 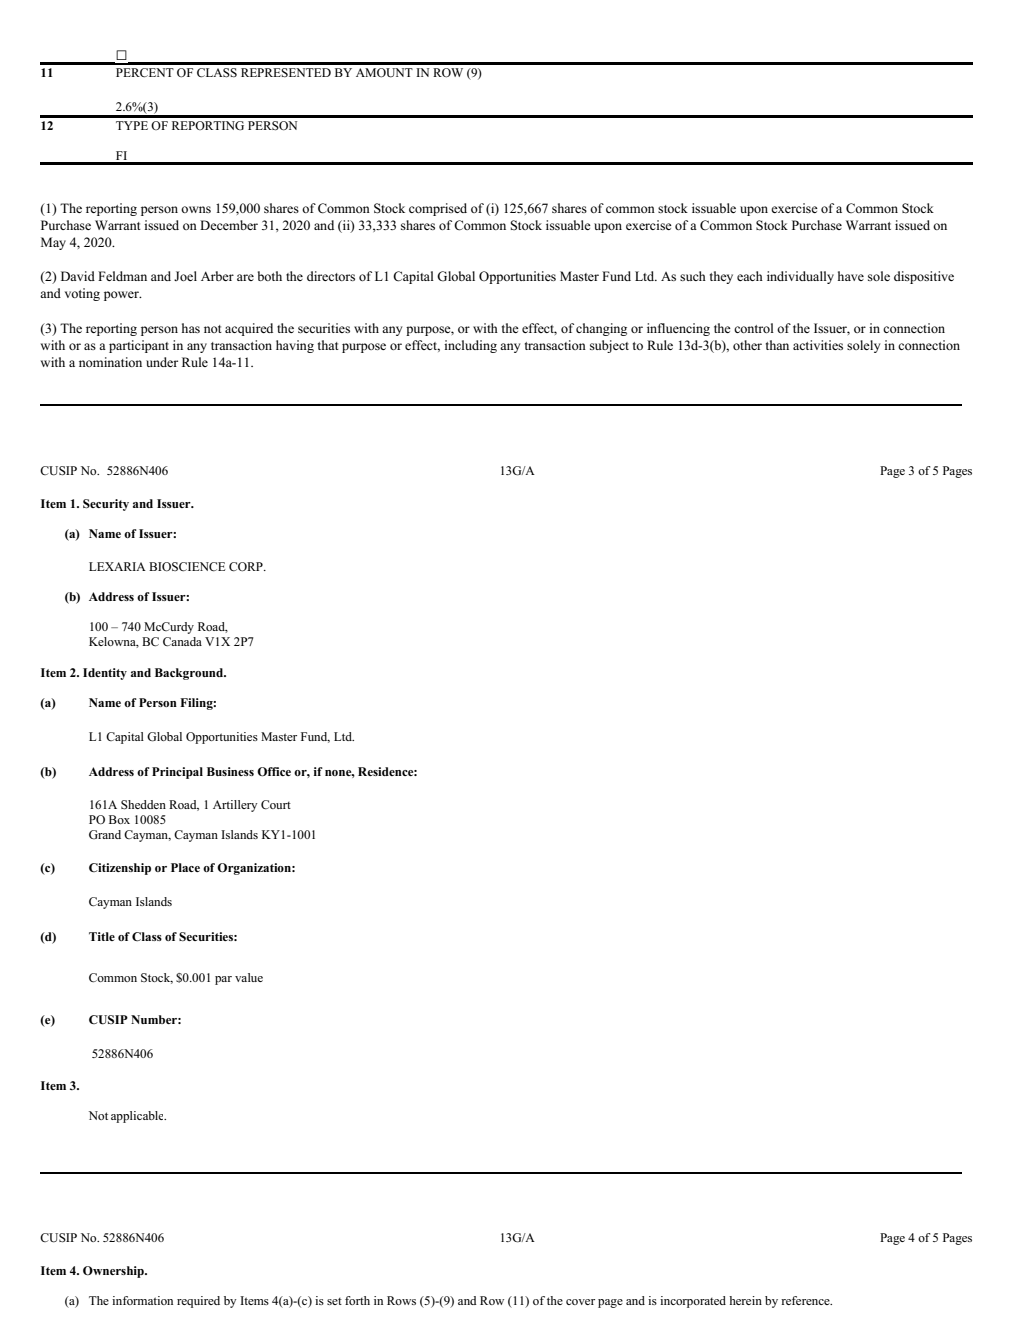 I want to click on Office, so click(x=274, y=772).
